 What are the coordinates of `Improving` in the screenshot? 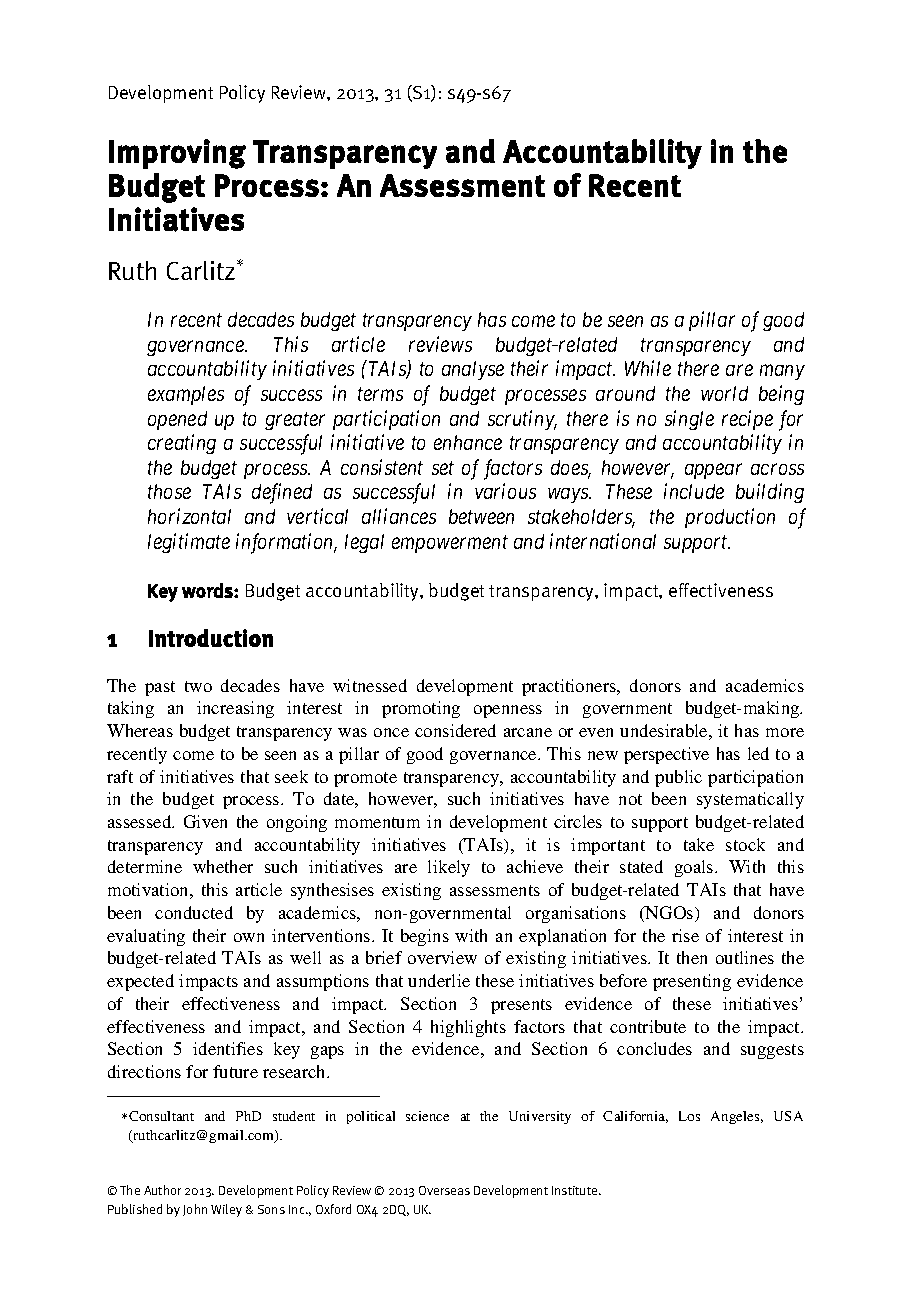 It's located at (177, 154).
